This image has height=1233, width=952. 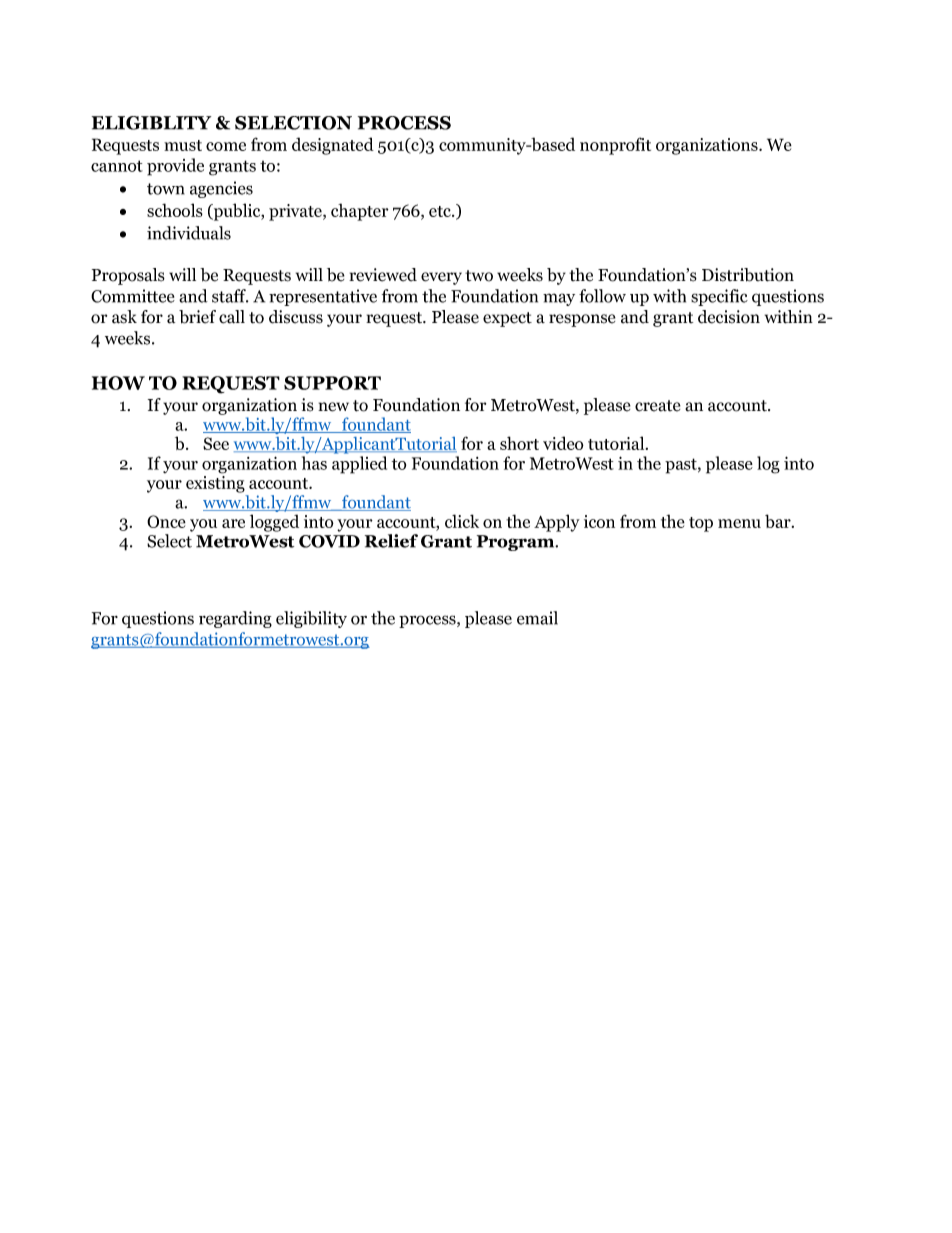 What do you see at coordinates (658, 406) in the image?
I see `create` at bounding box center [658, 406].
